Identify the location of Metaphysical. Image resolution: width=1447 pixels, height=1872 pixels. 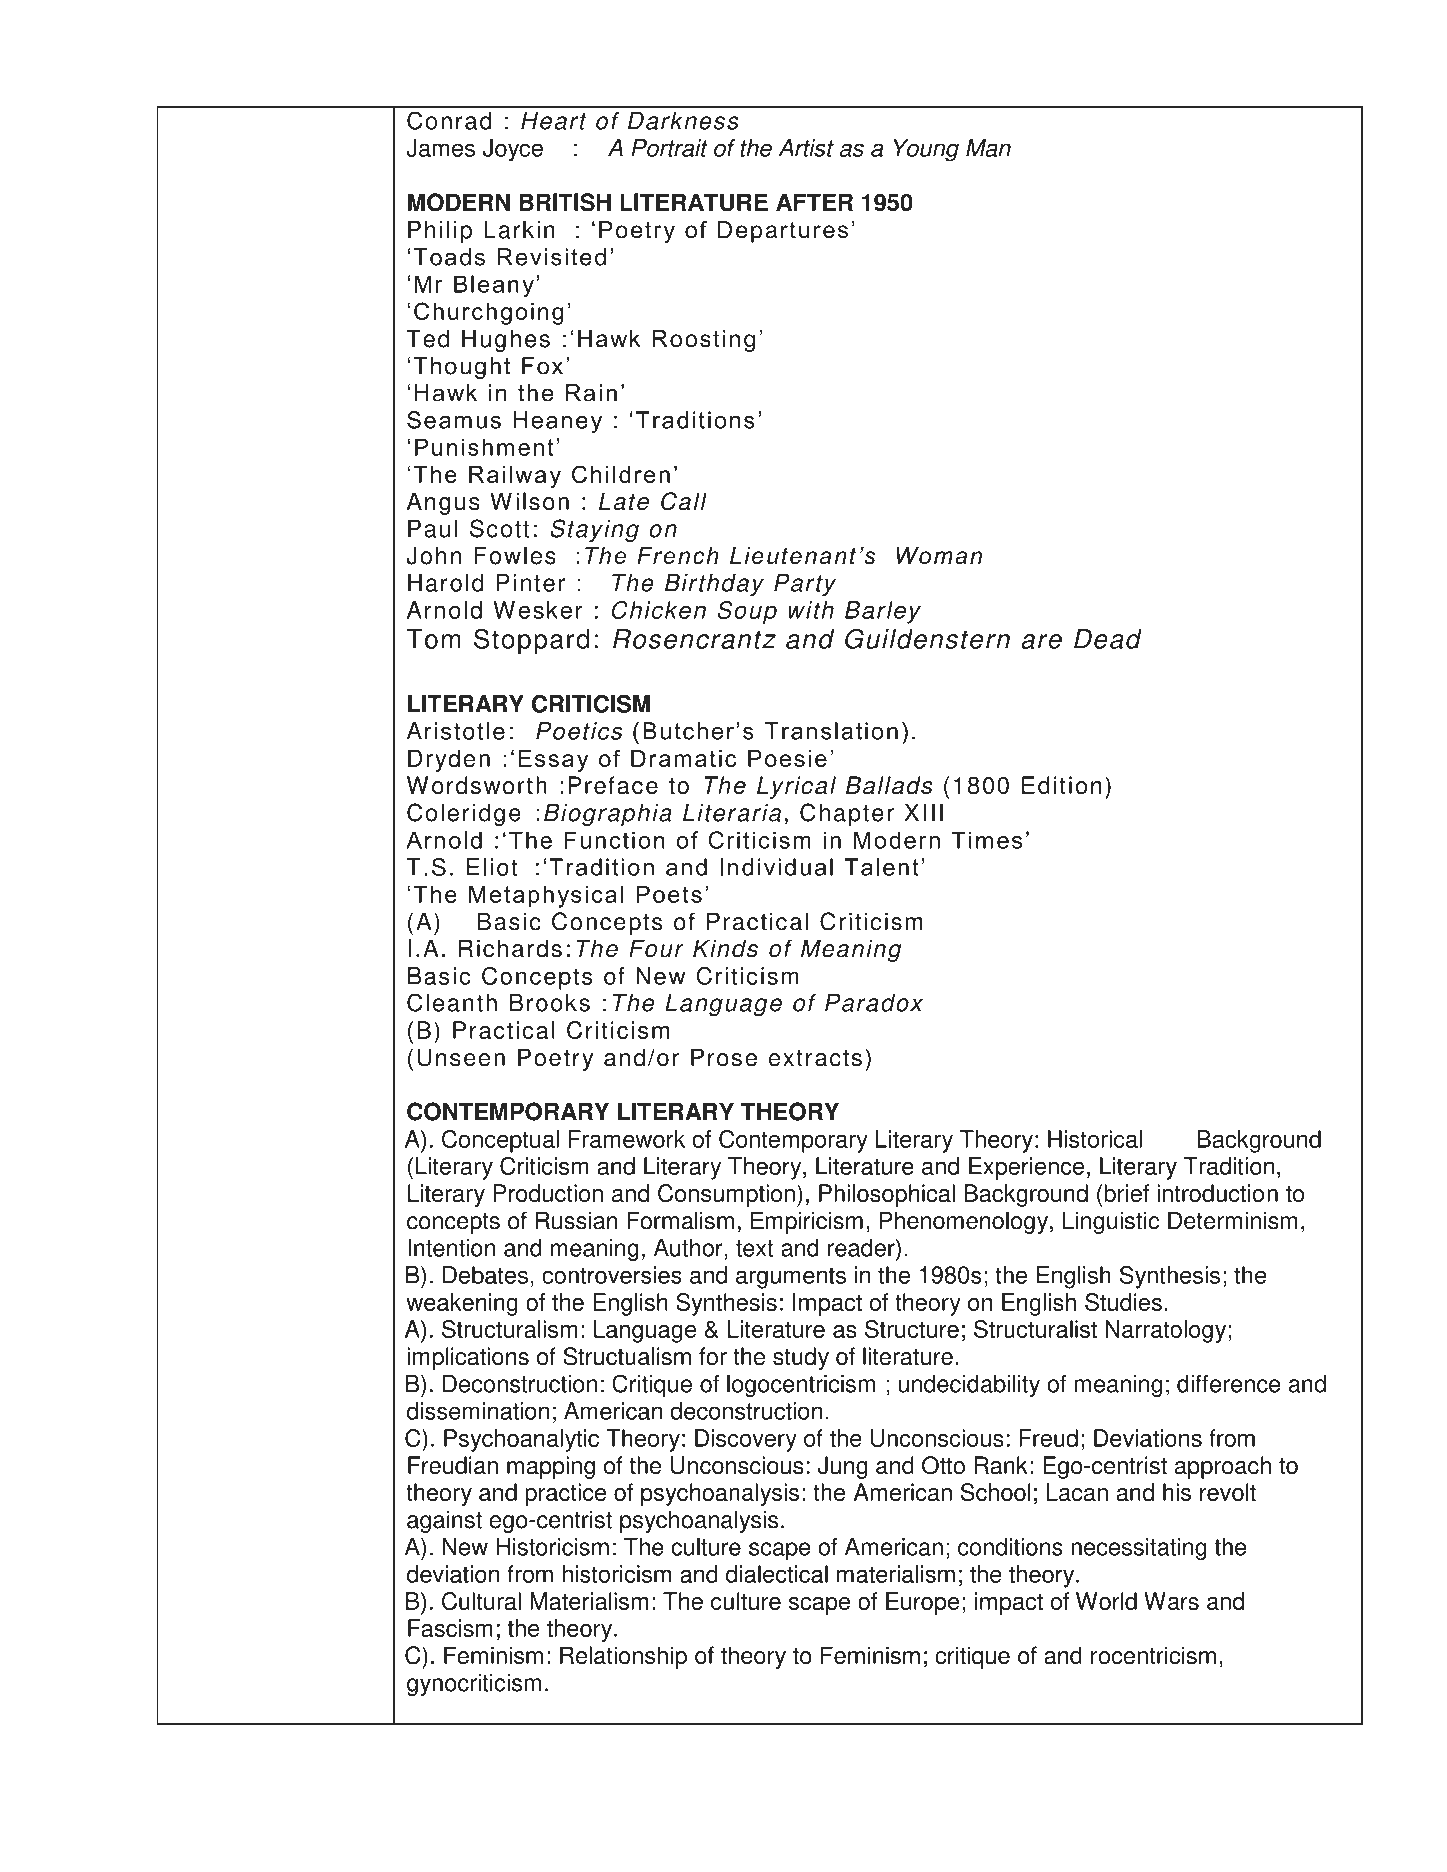
(546, 896).
